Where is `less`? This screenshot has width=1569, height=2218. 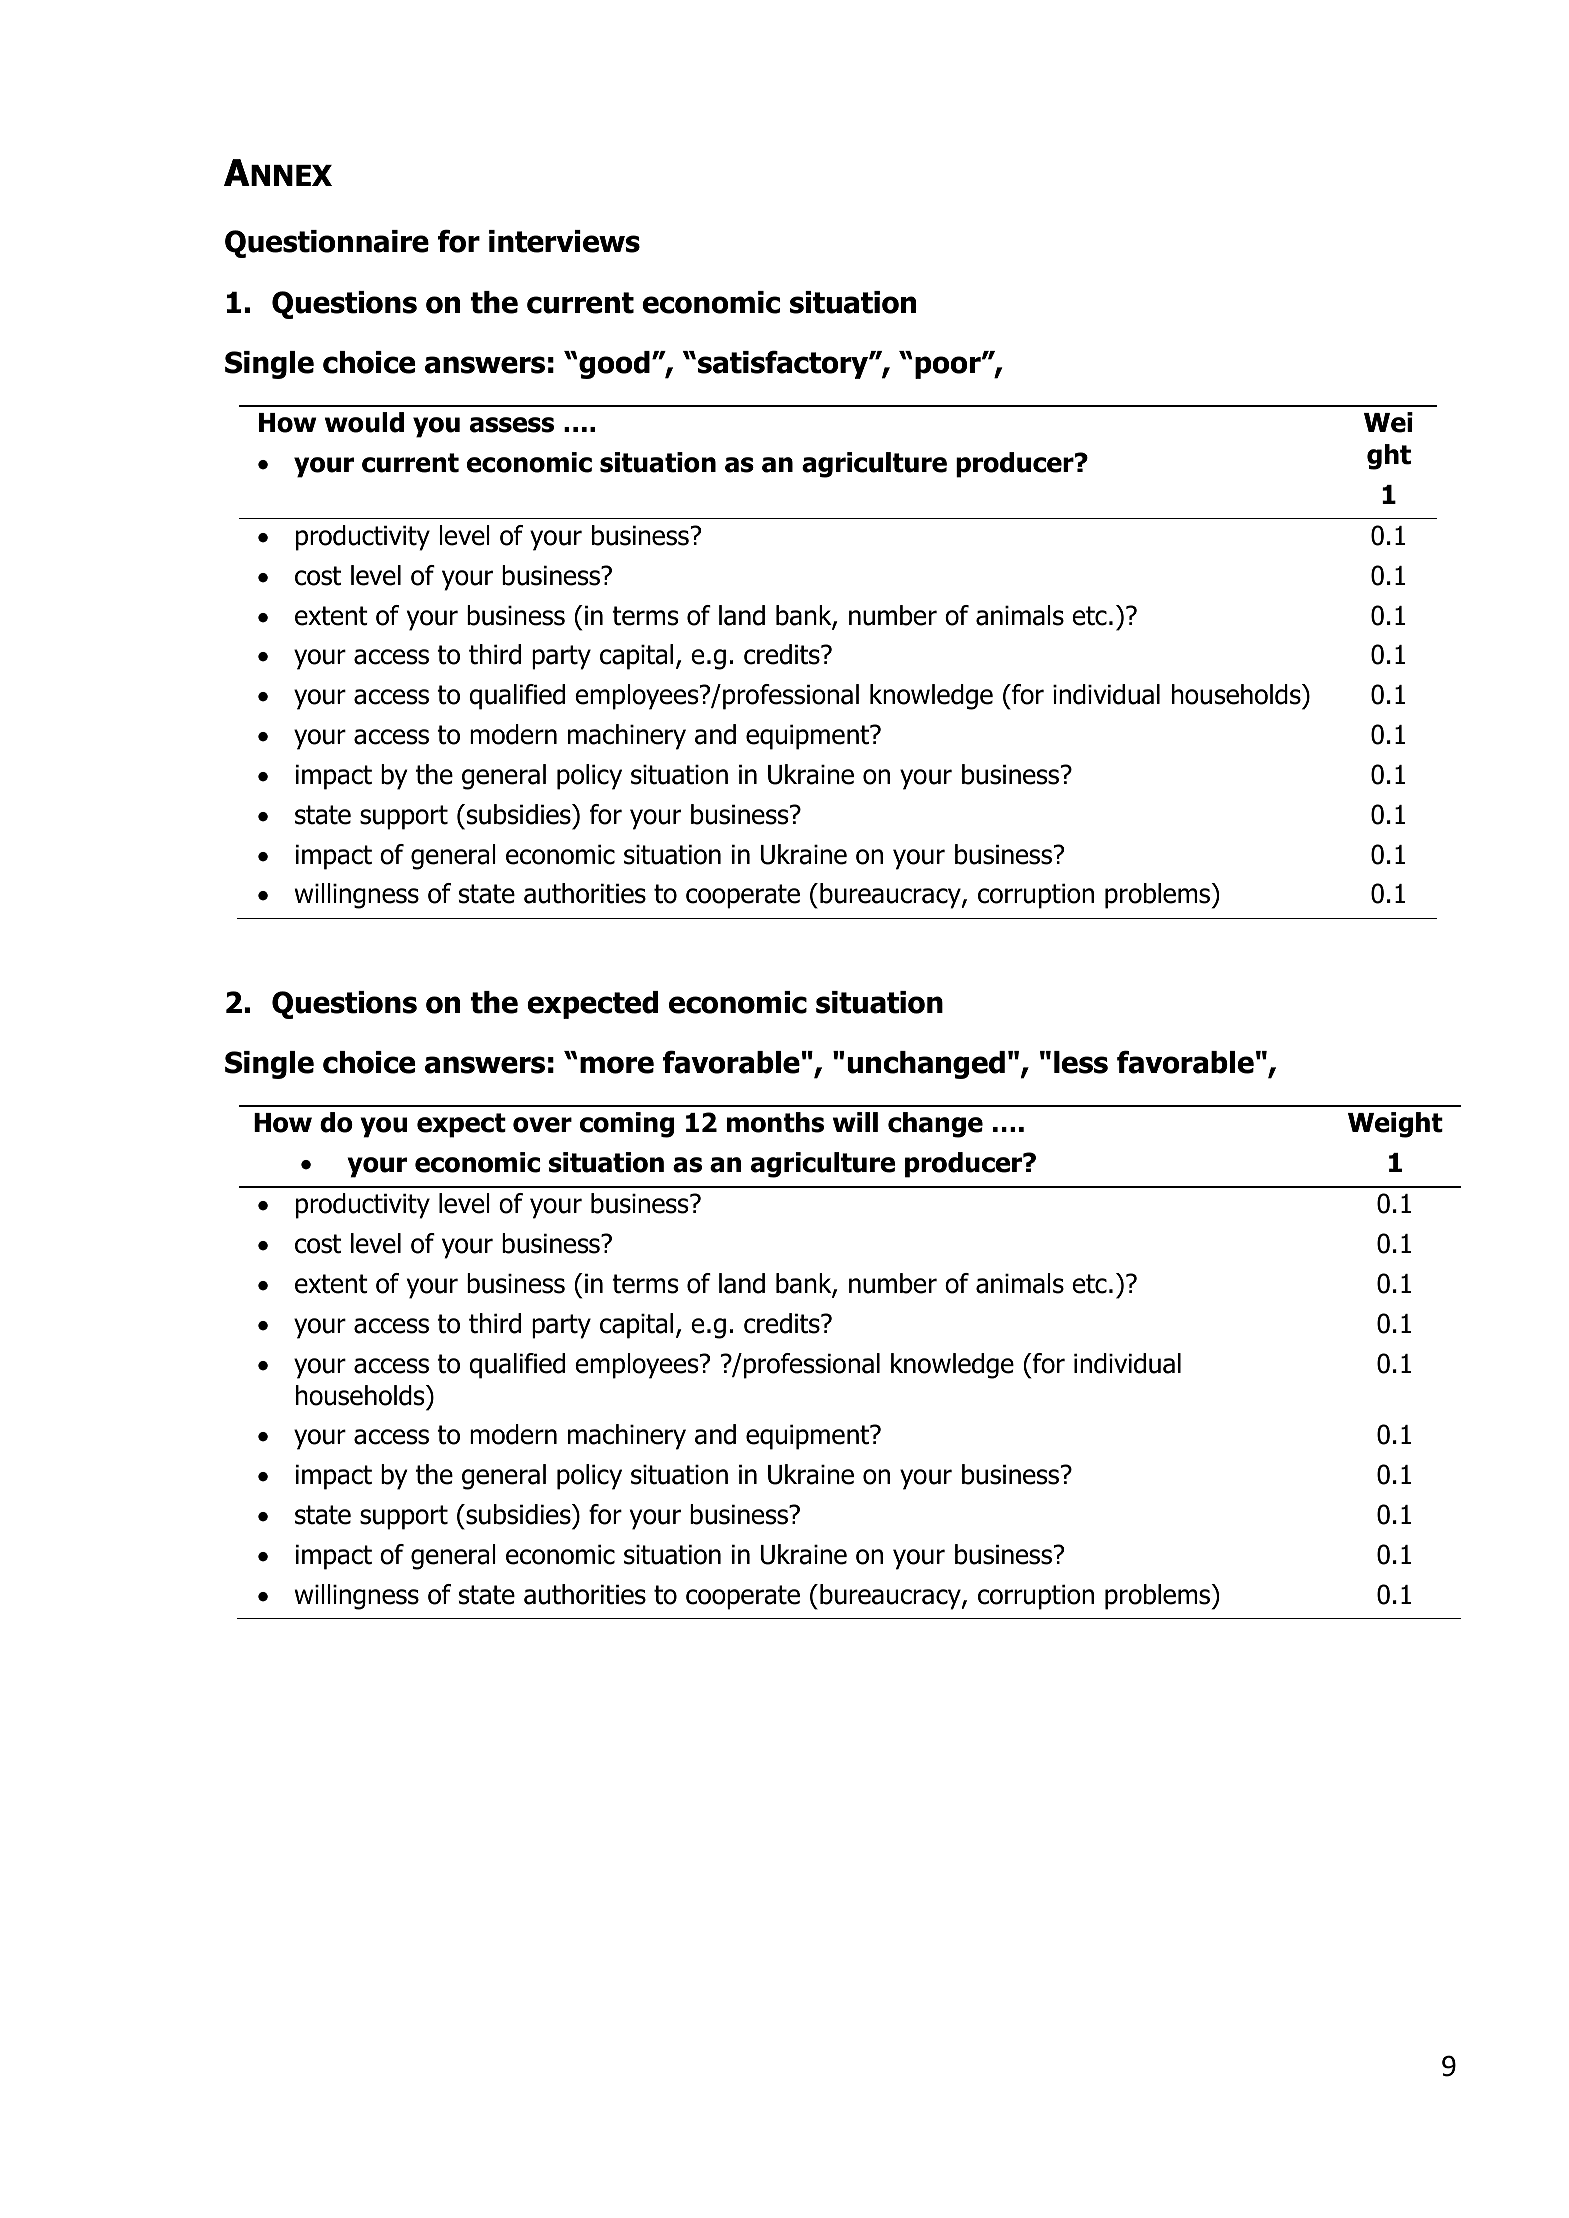 less is located at coordinates (1081, 1062).
